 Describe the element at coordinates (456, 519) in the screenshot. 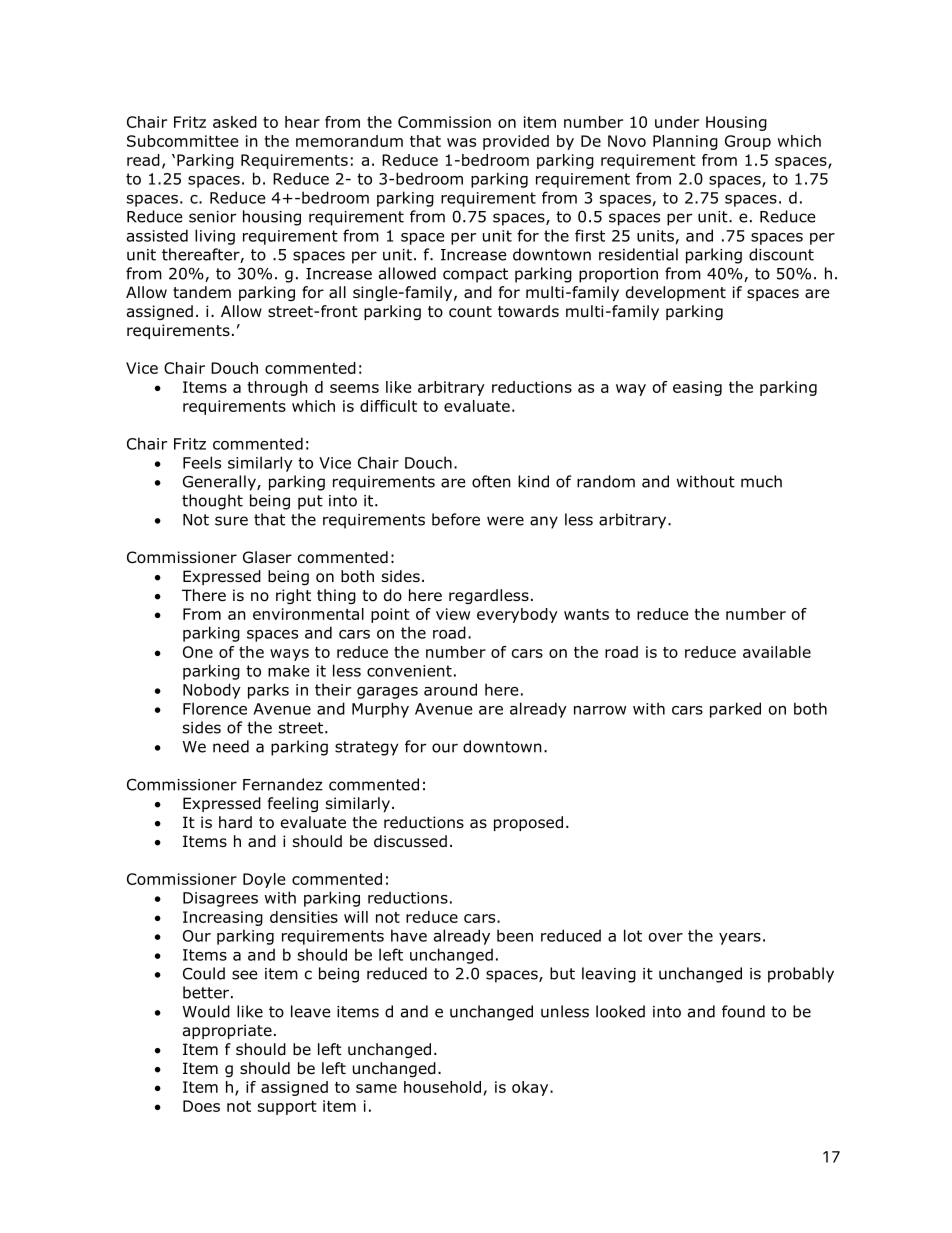

I see `before` at that location.
